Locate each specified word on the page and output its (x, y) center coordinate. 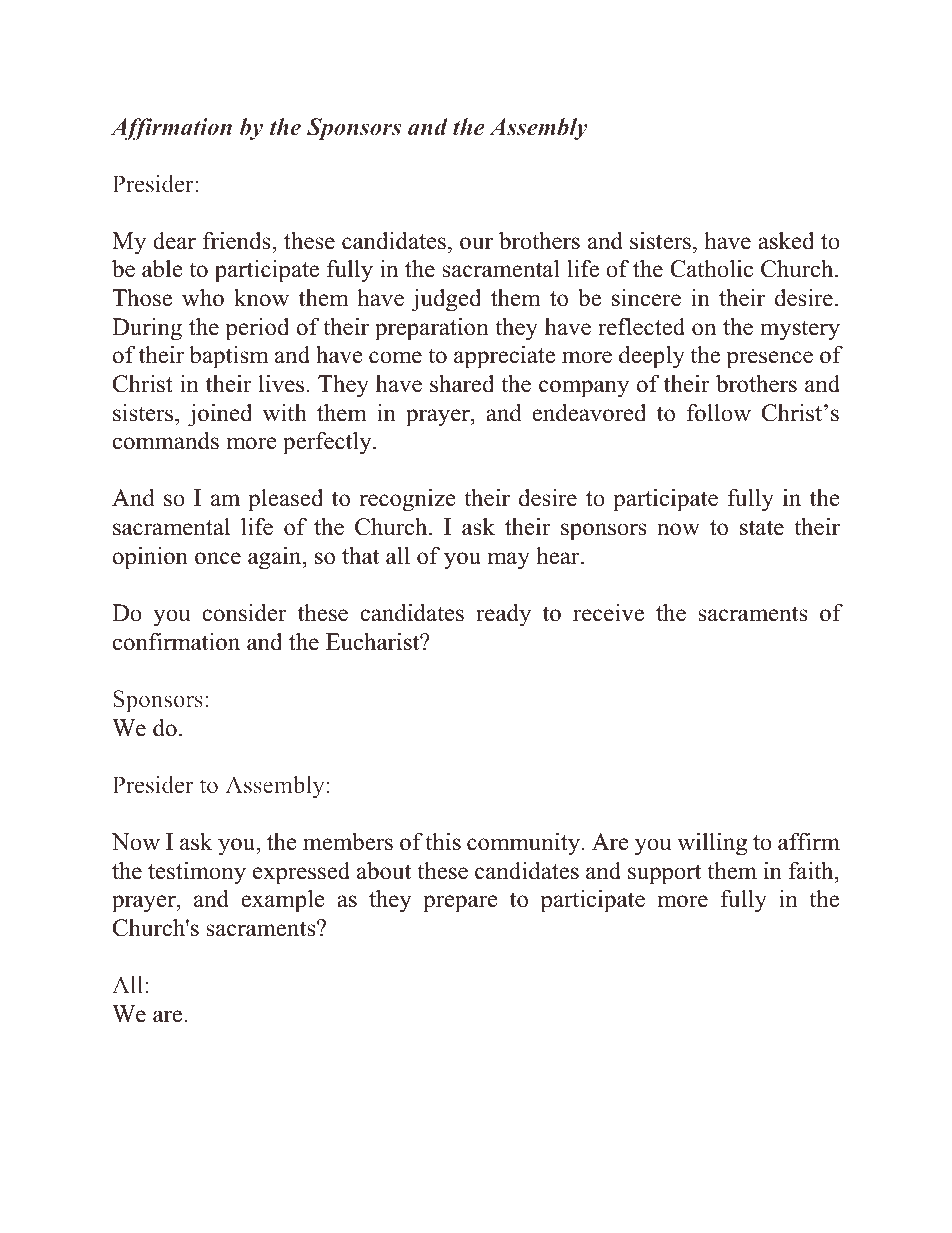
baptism (229, 357)
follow (719, 413)
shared (462, 383)
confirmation (176, 642)
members (348, 841)
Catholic (711, 268)
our (476, 243)
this (443, 842)
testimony (197, 873)
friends (238, 241)
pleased (285, 500)
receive (608, 613)
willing (712, 844)
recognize (407, 500)
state (762, 528)
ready (503, 615)
